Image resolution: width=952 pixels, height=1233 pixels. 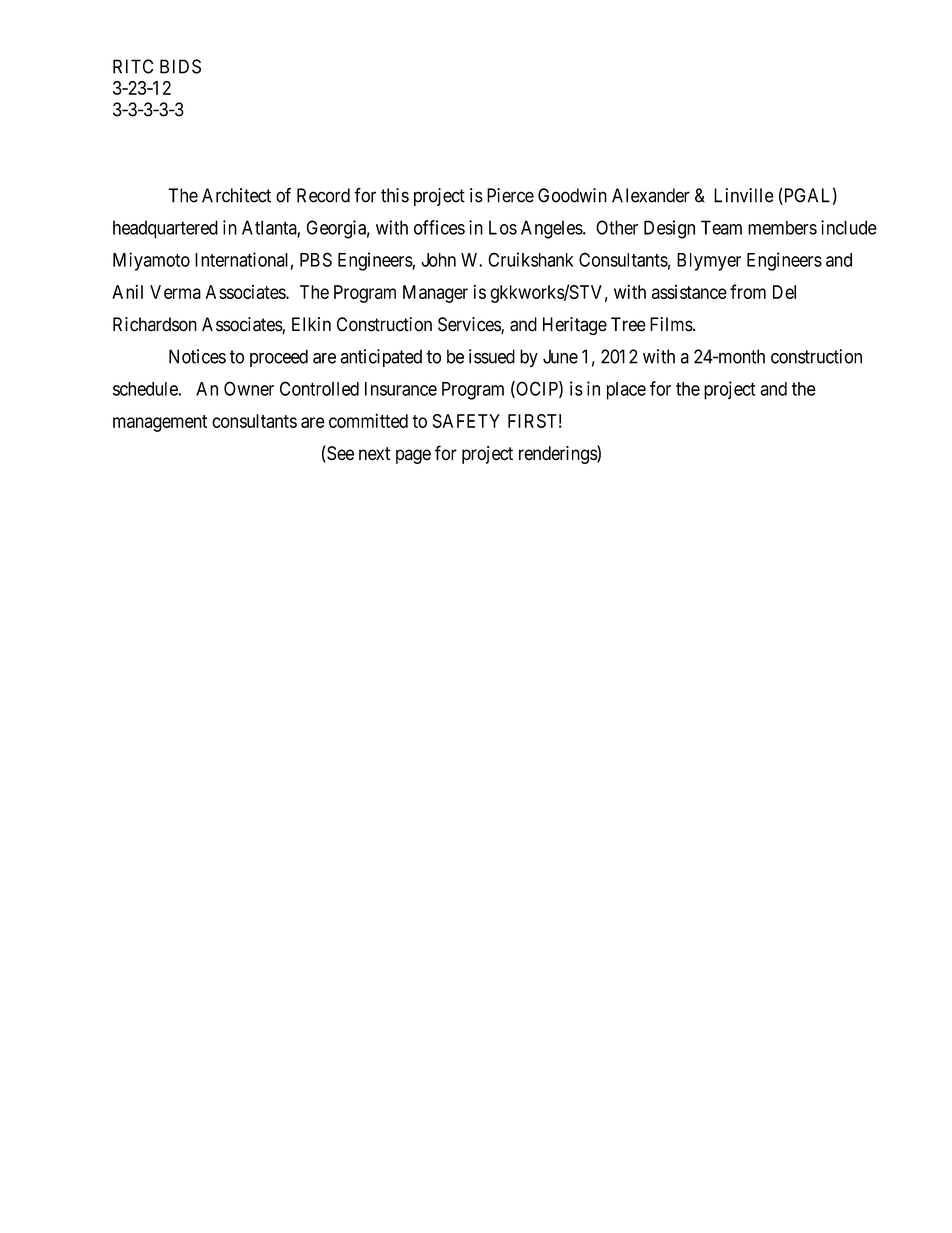 I want to click on page, so click(x=413, y=456).
